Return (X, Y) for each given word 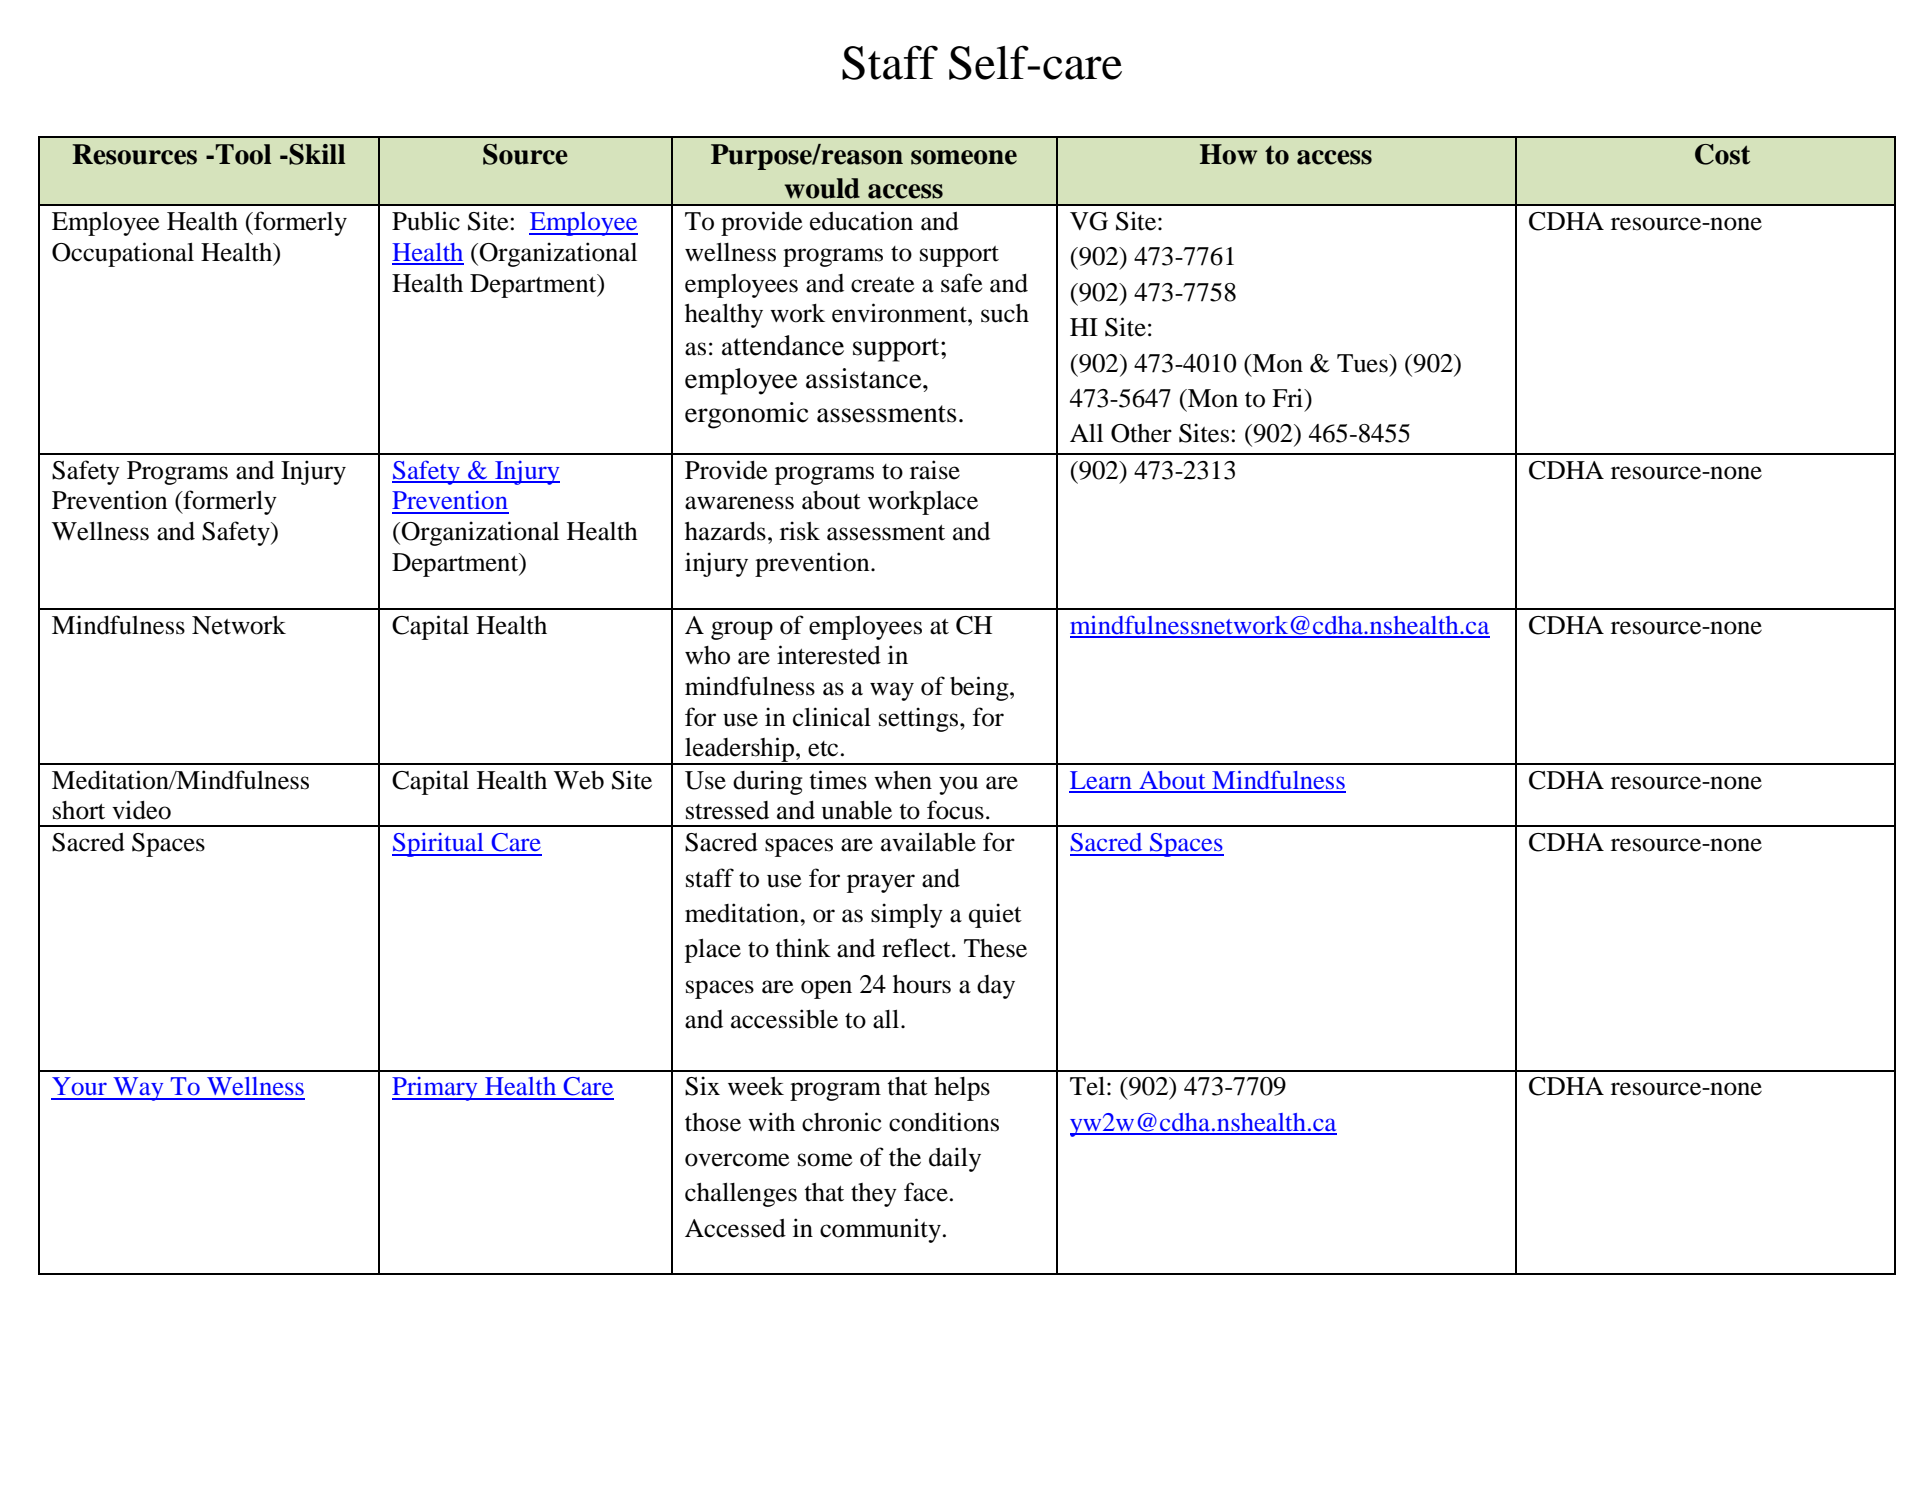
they (874, 1195)
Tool (243, 154)
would (822, 188)
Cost (1722, 154)
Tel (1087, 1086)
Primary (436, 1089)
